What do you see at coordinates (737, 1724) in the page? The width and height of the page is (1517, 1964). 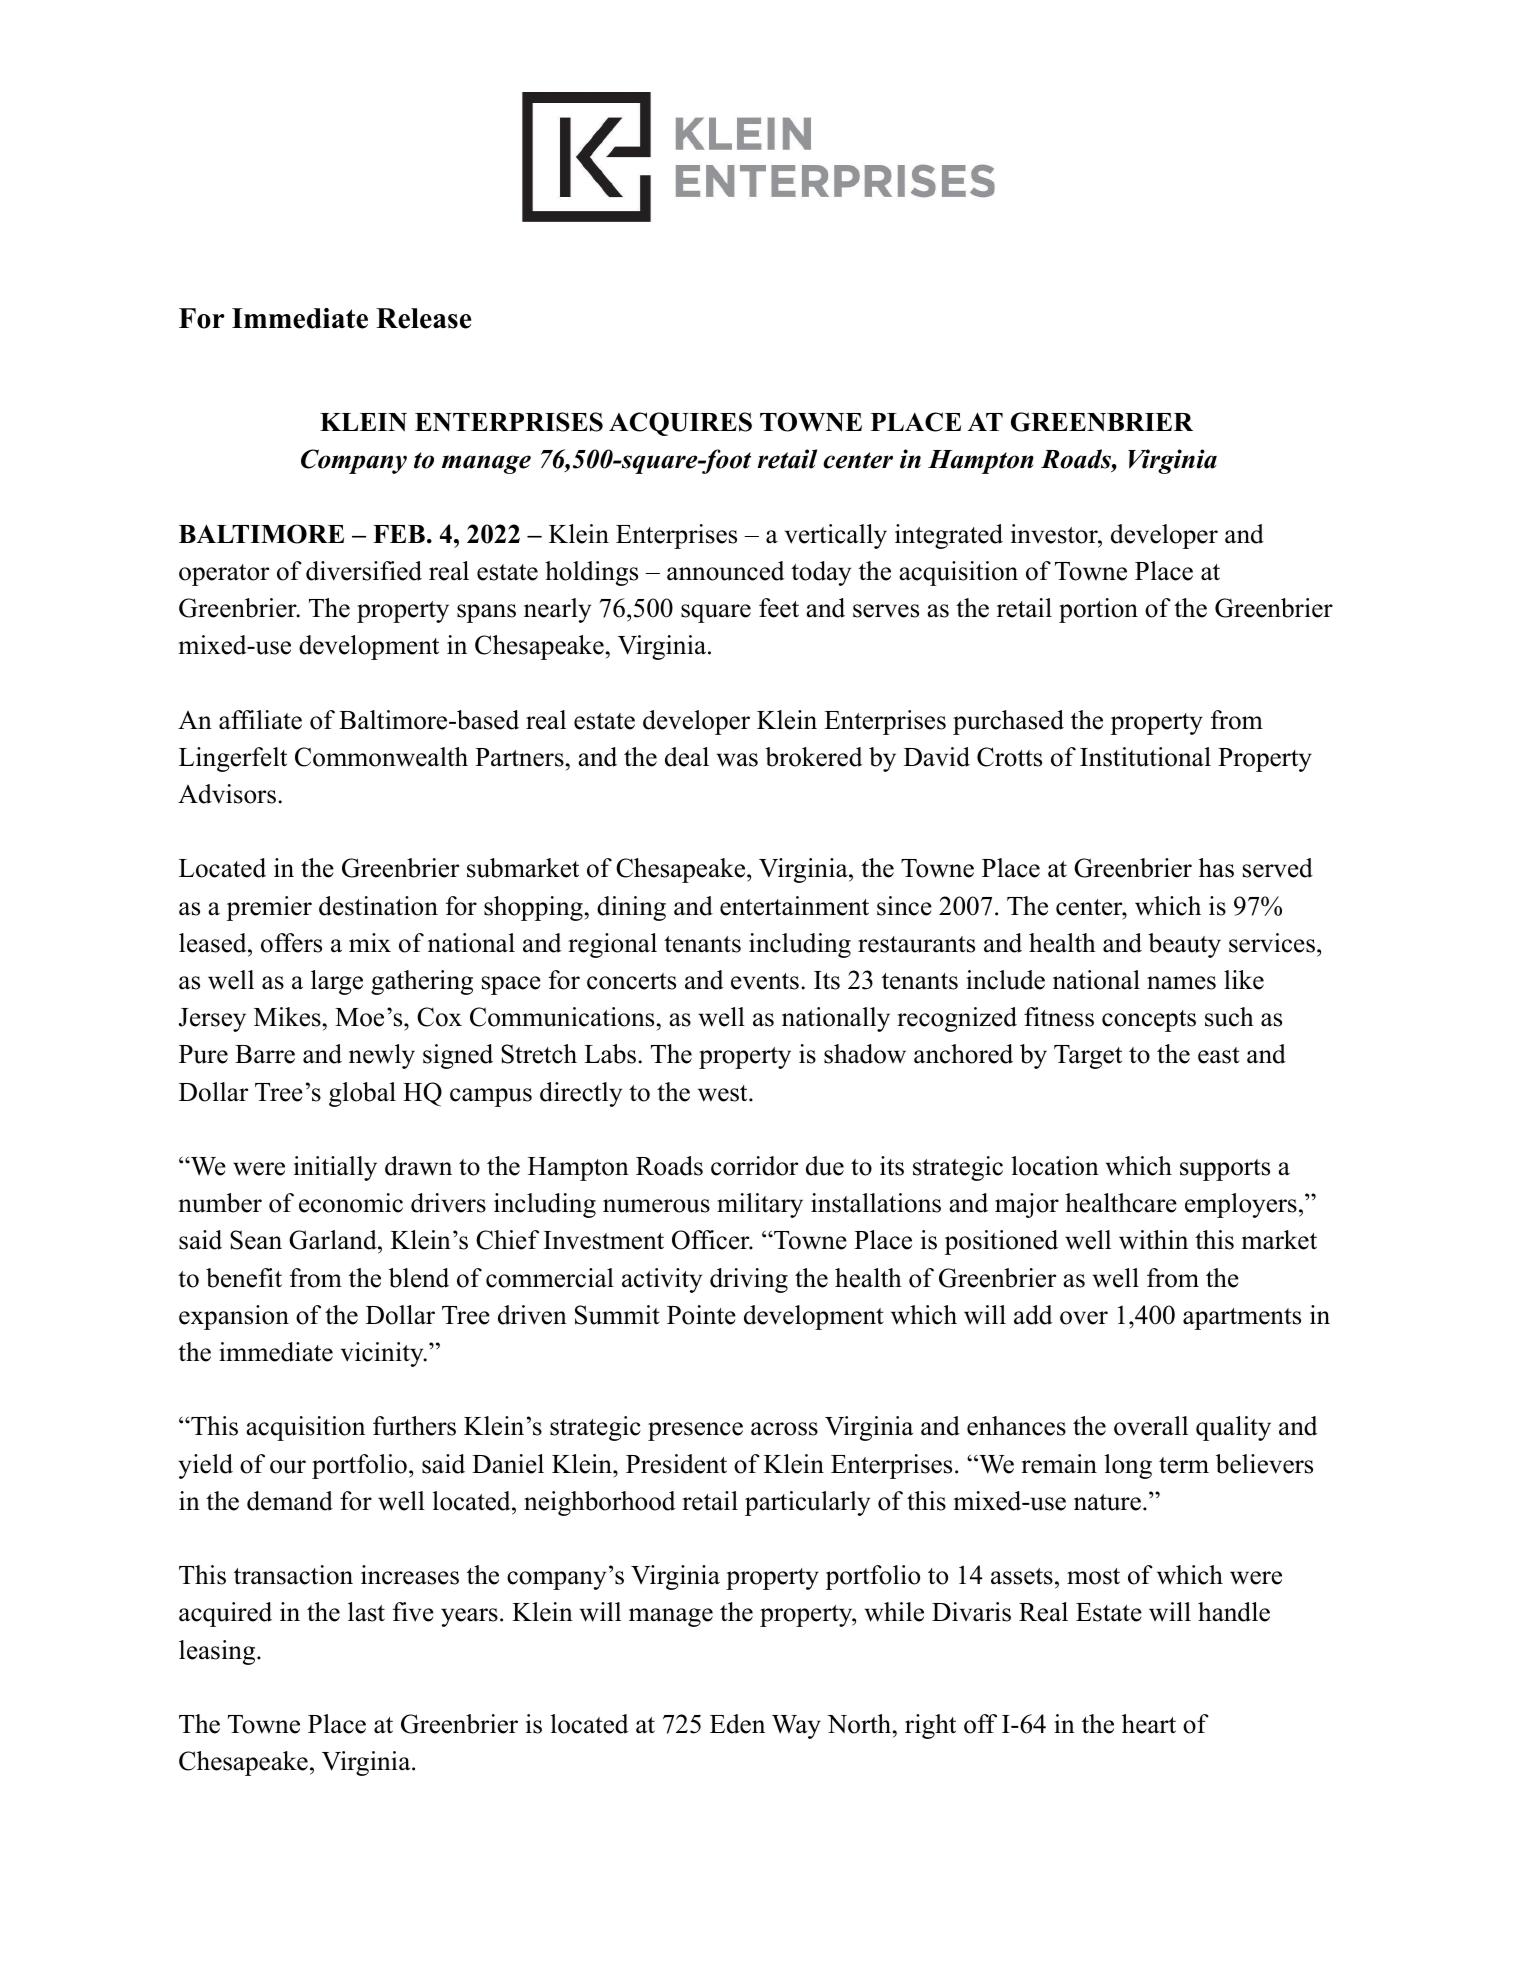 I see `Eden` at bounding box center [737, 1724].
